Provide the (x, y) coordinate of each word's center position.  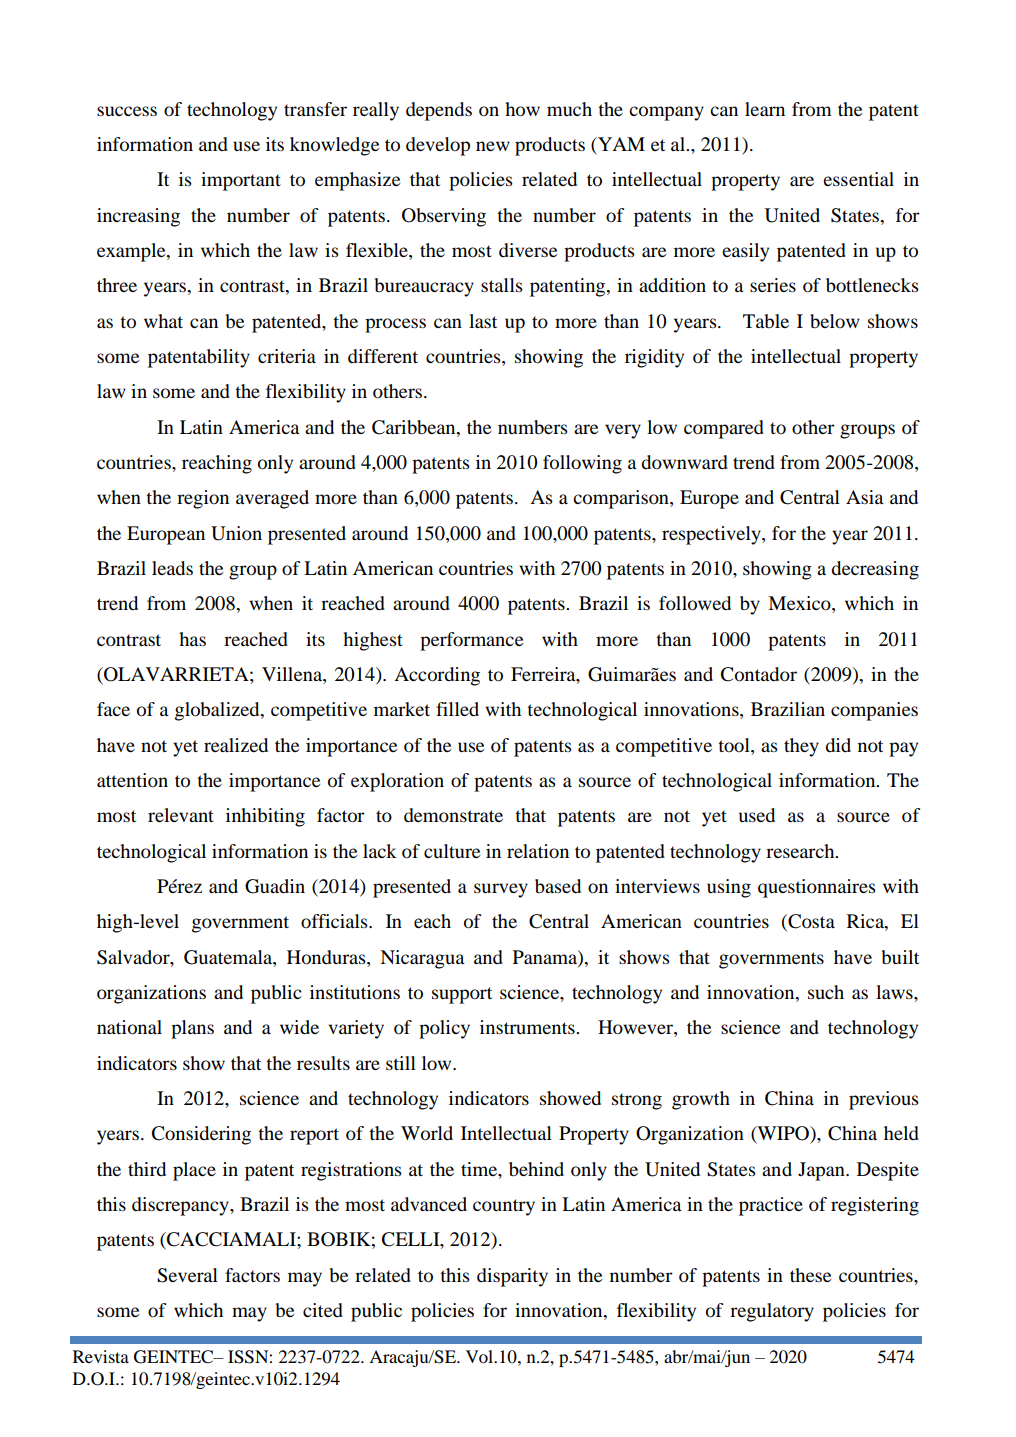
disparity (512, 1277)
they (801, 747)
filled (457, 709)
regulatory (772, 1312)
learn (765, 109)
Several (187, 1275)
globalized (218, 711)
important (241, 181)
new (493, 146)
